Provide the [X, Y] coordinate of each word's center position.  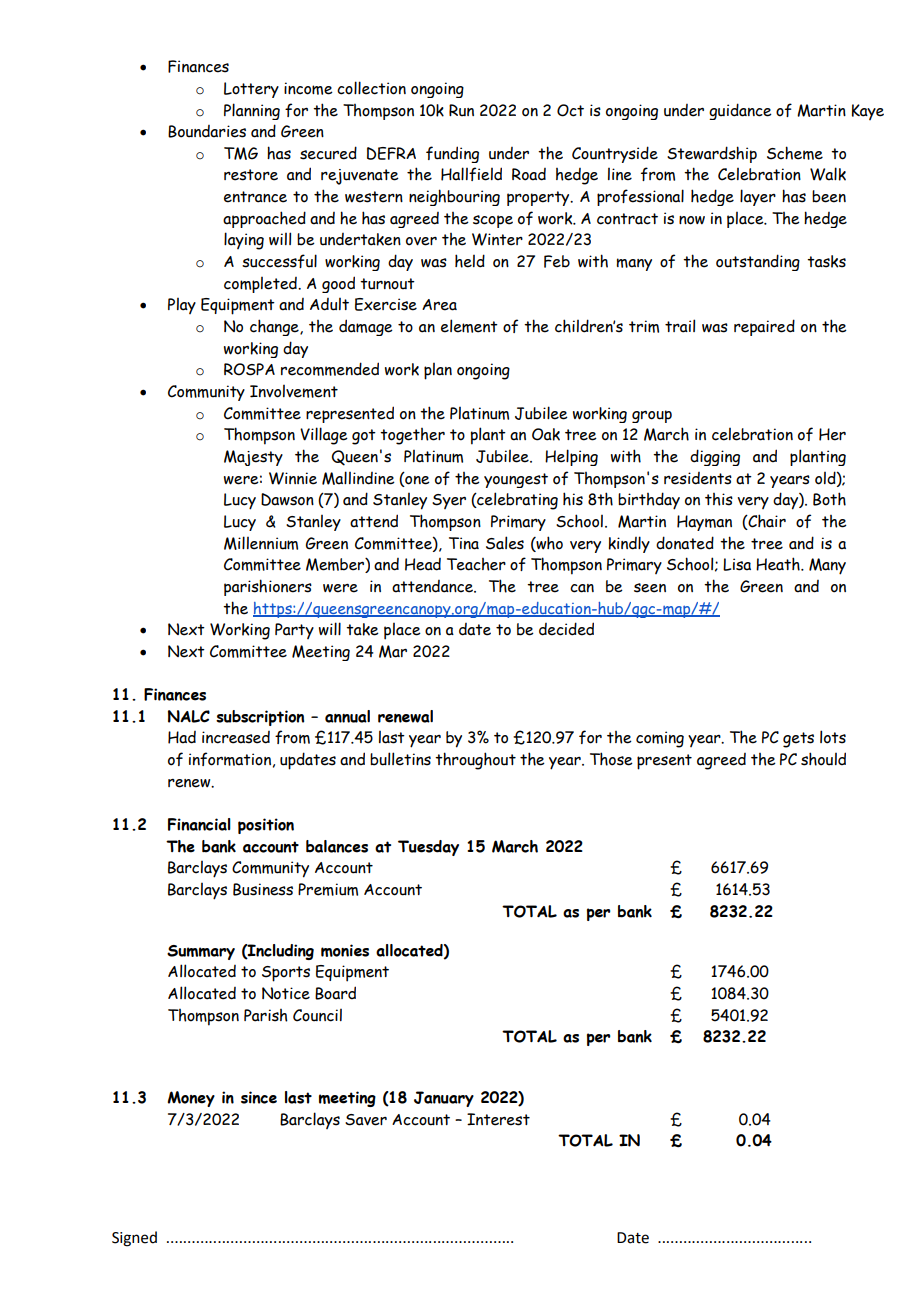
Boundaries [207, 131]
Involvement [294, 391]
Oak [546, 434]
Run [461, 110]
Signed [134, 1239]
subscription [260, 718]
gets [798, 740]
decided [566, 629]
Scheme [795, 153]
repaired [764, 327]
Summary [201, 952]
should [823, 759]
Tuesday [428, 848]
